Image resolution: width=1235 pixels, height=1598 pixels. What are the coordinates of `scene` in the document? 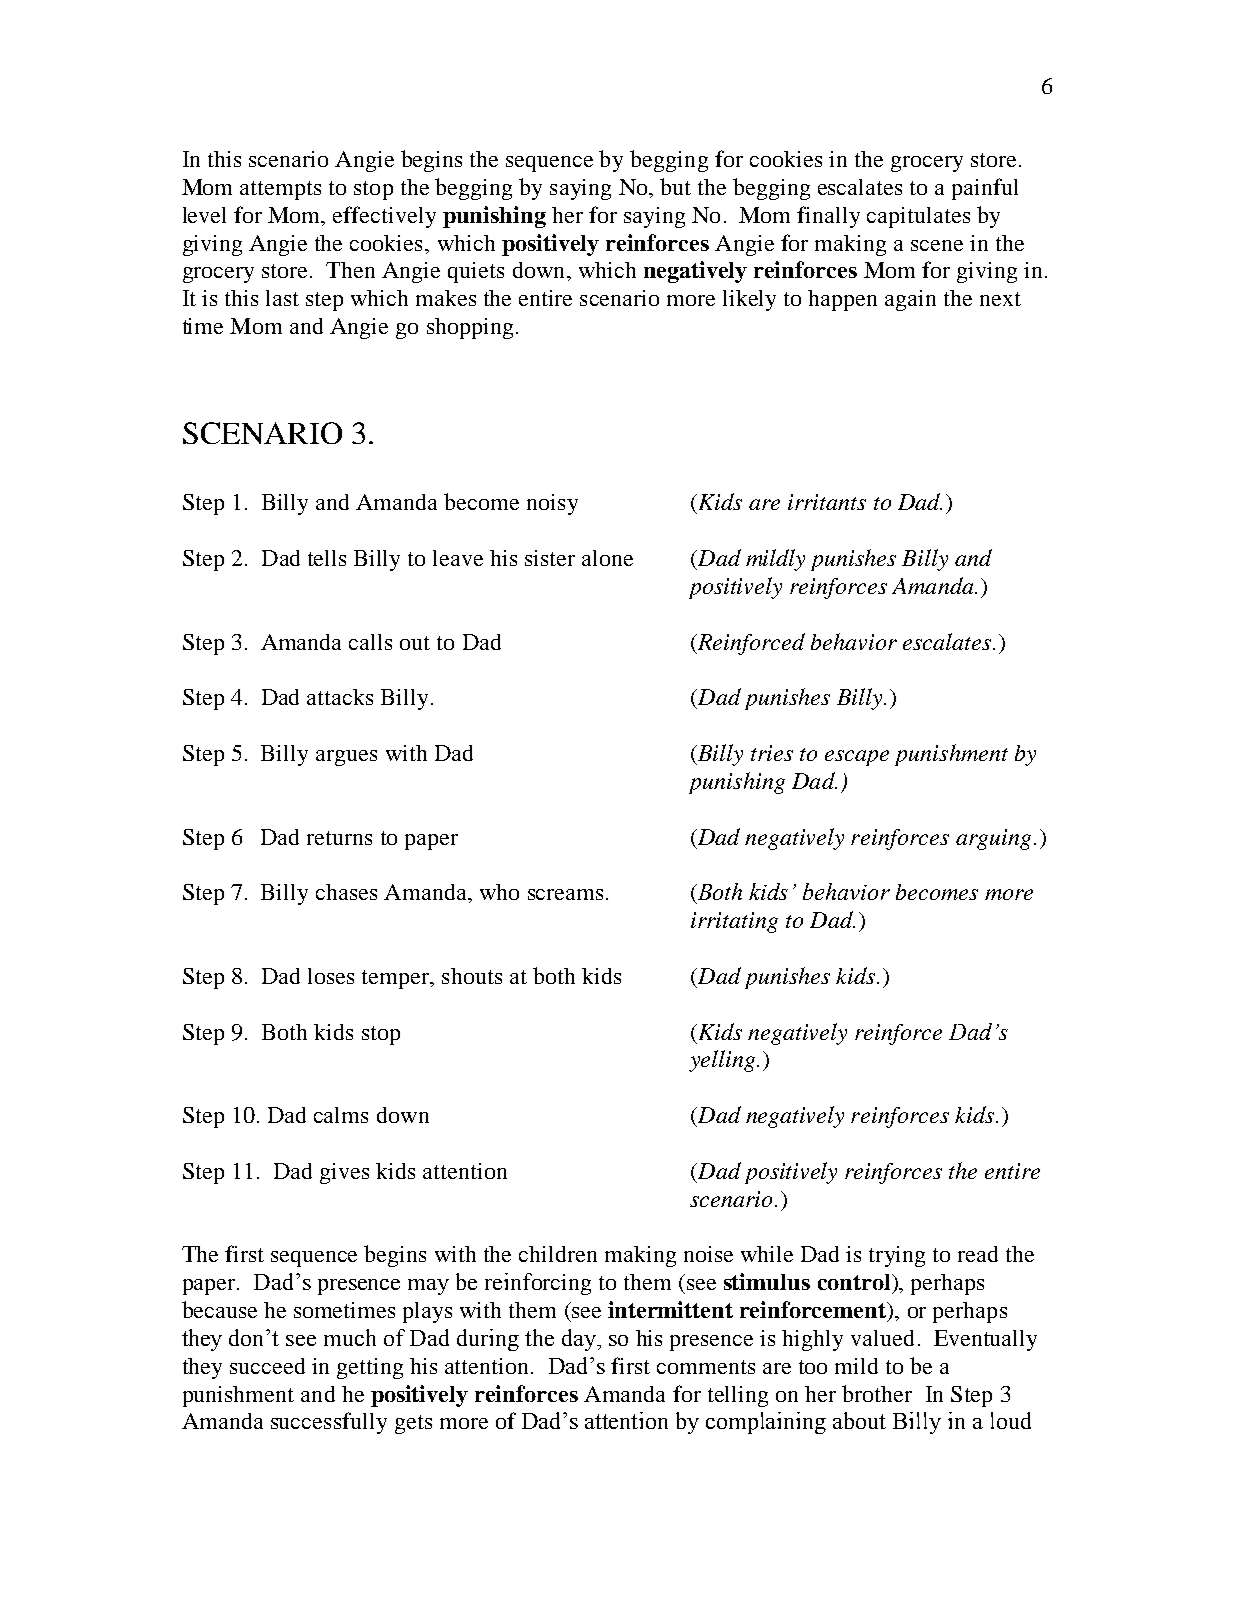 It's located at (937, 245).
